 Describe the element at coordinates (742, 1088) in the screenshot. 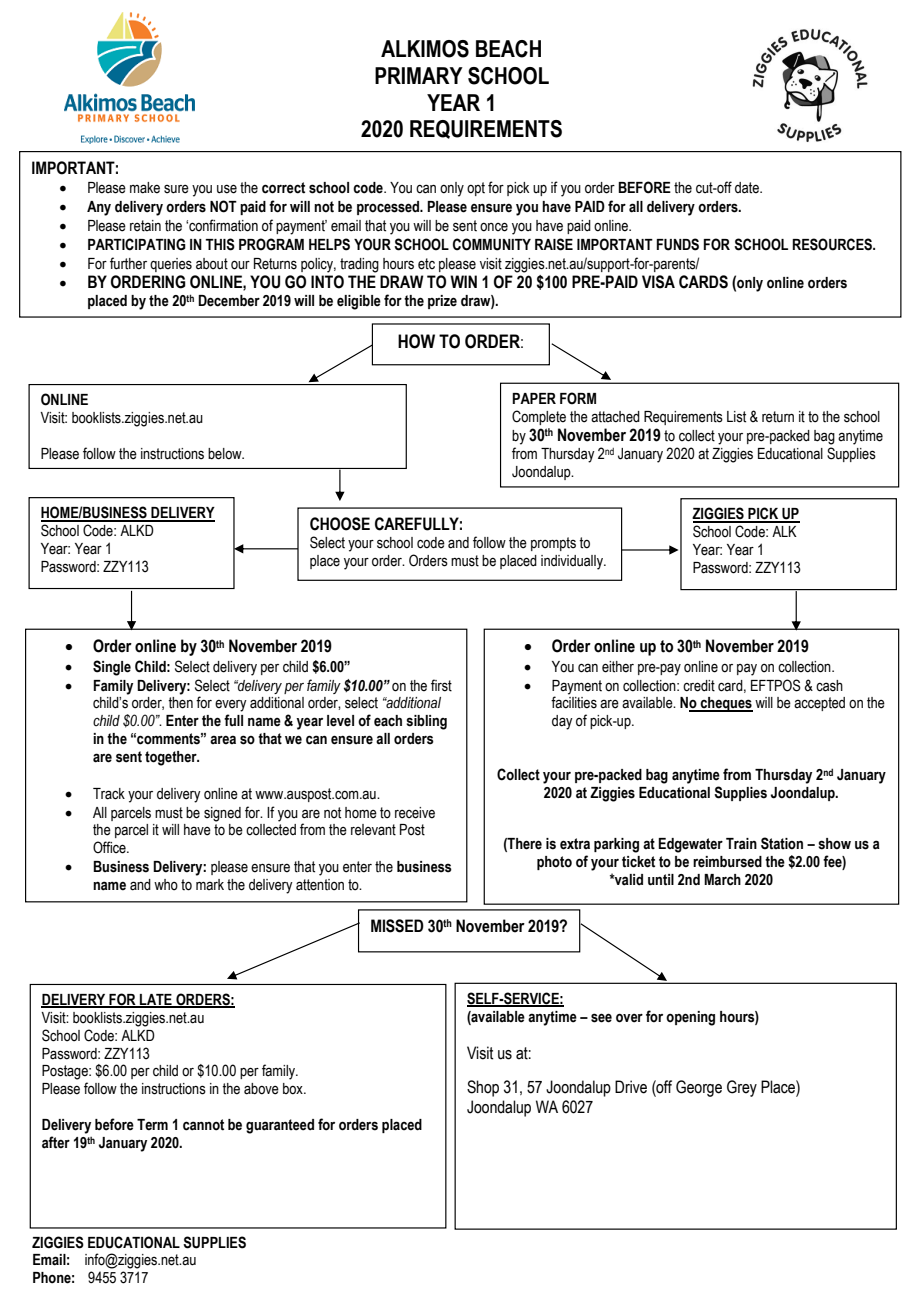

I see `Grey` at that location.
